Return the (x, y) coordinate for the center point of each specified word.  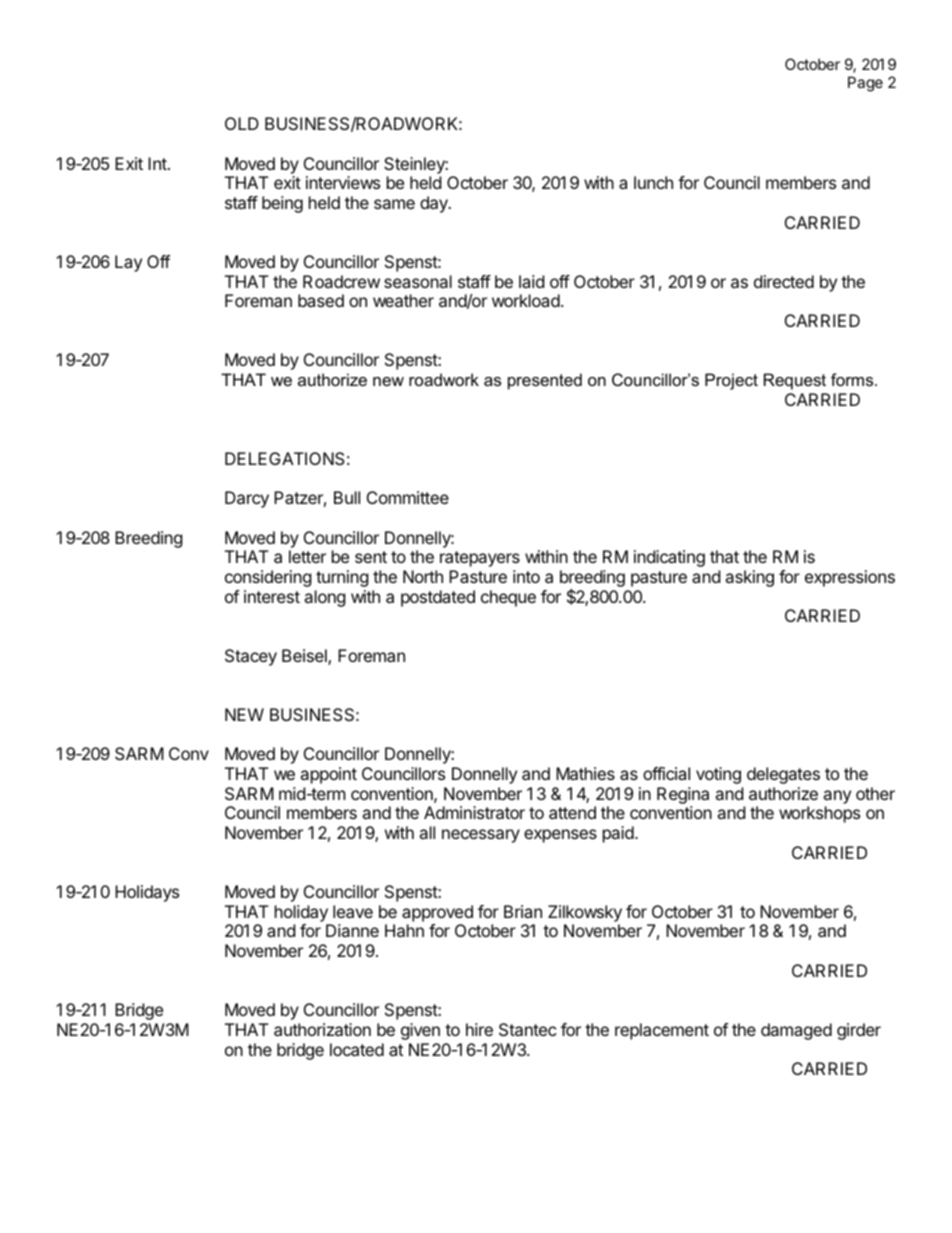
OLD (242, 123)
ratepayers (480, 559)
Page (865, 84)
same (394, 204)
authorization (322, 1029)
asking (749, 578)
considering (268, 578)
